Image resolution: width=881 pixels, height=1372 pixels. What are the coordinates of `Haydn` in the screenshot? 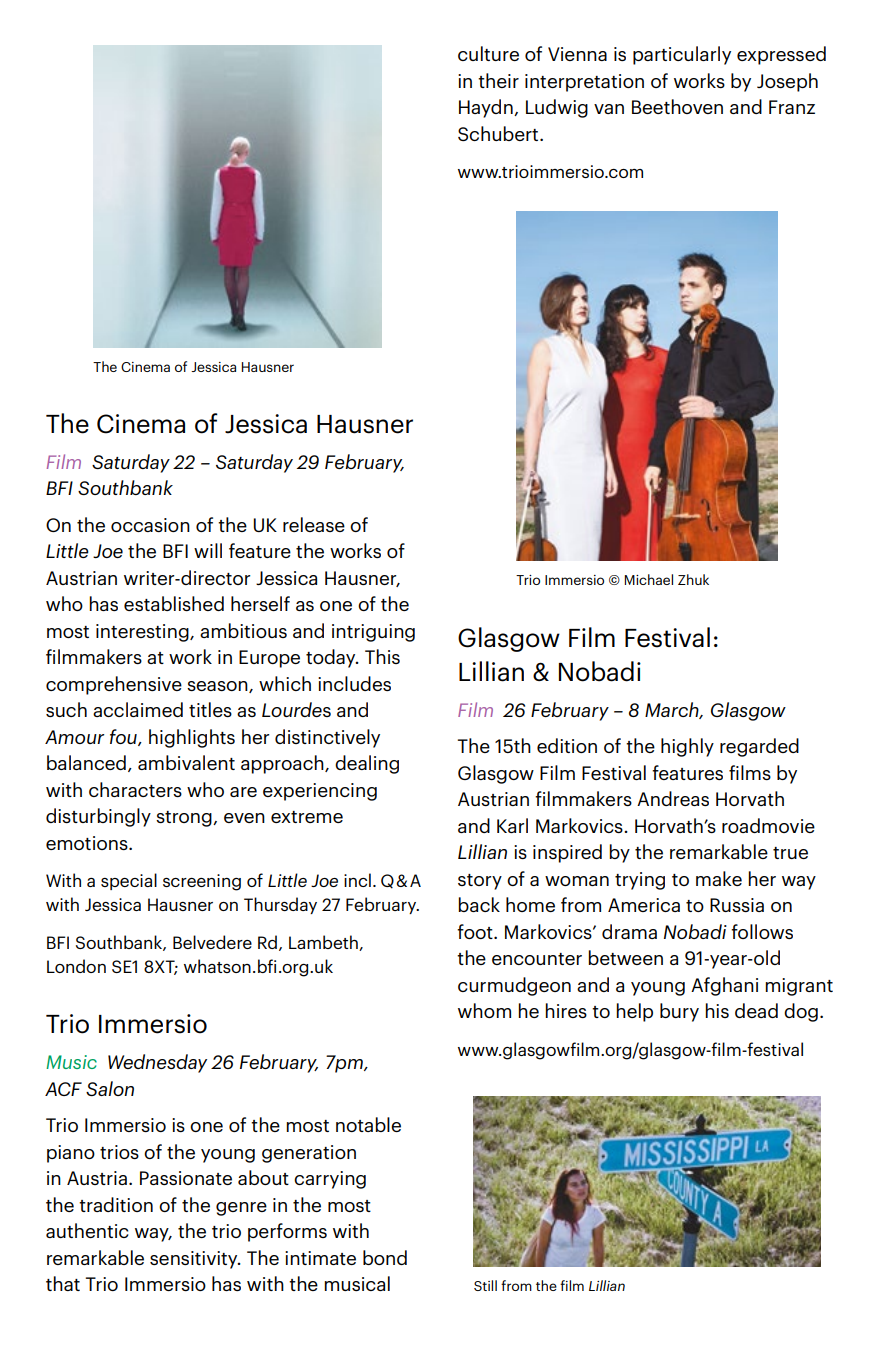 It's located at (487, 108).
